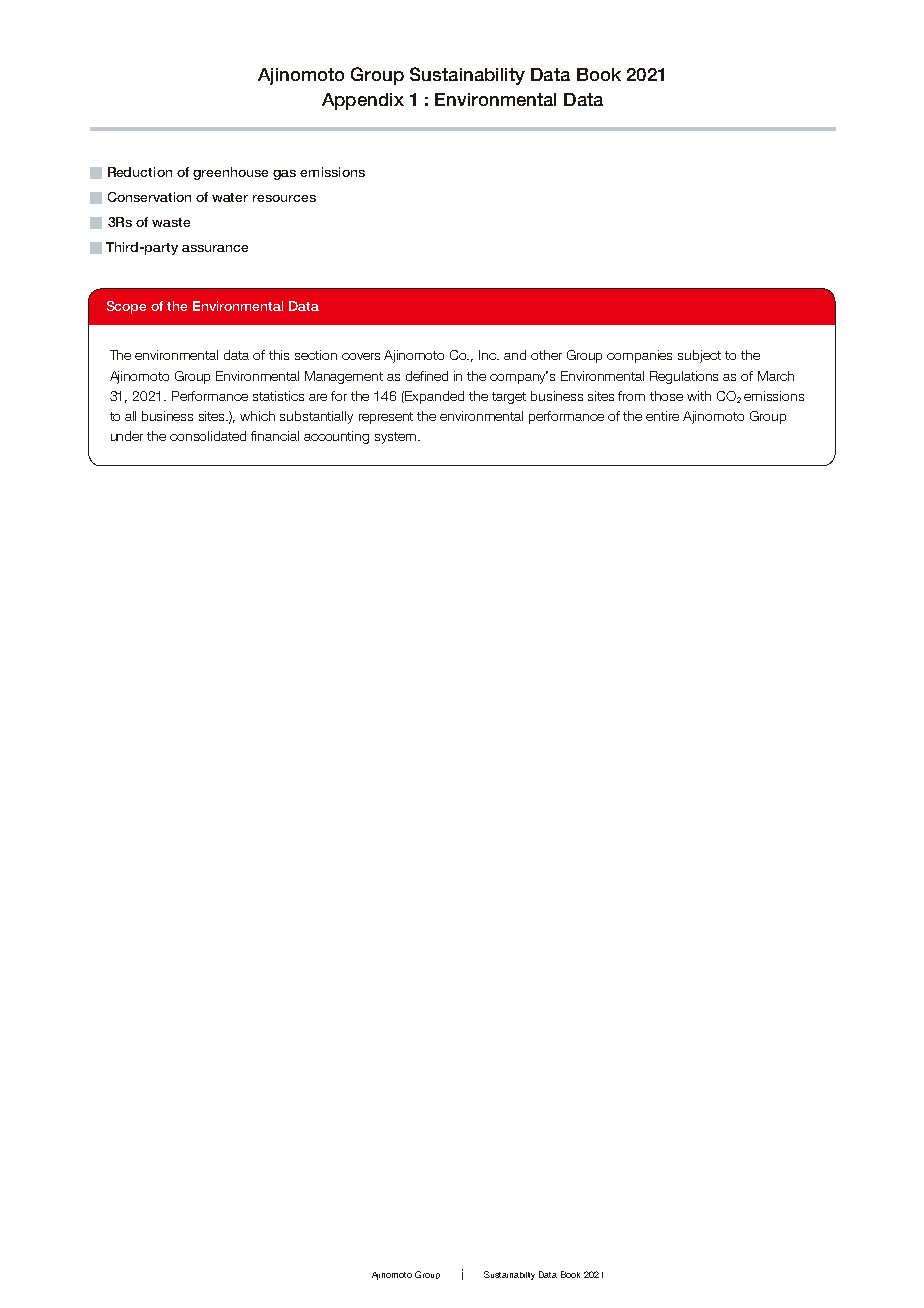 The height and width of the screenshot is (1308, 924). I want to click on resources, so click(284, 198).
